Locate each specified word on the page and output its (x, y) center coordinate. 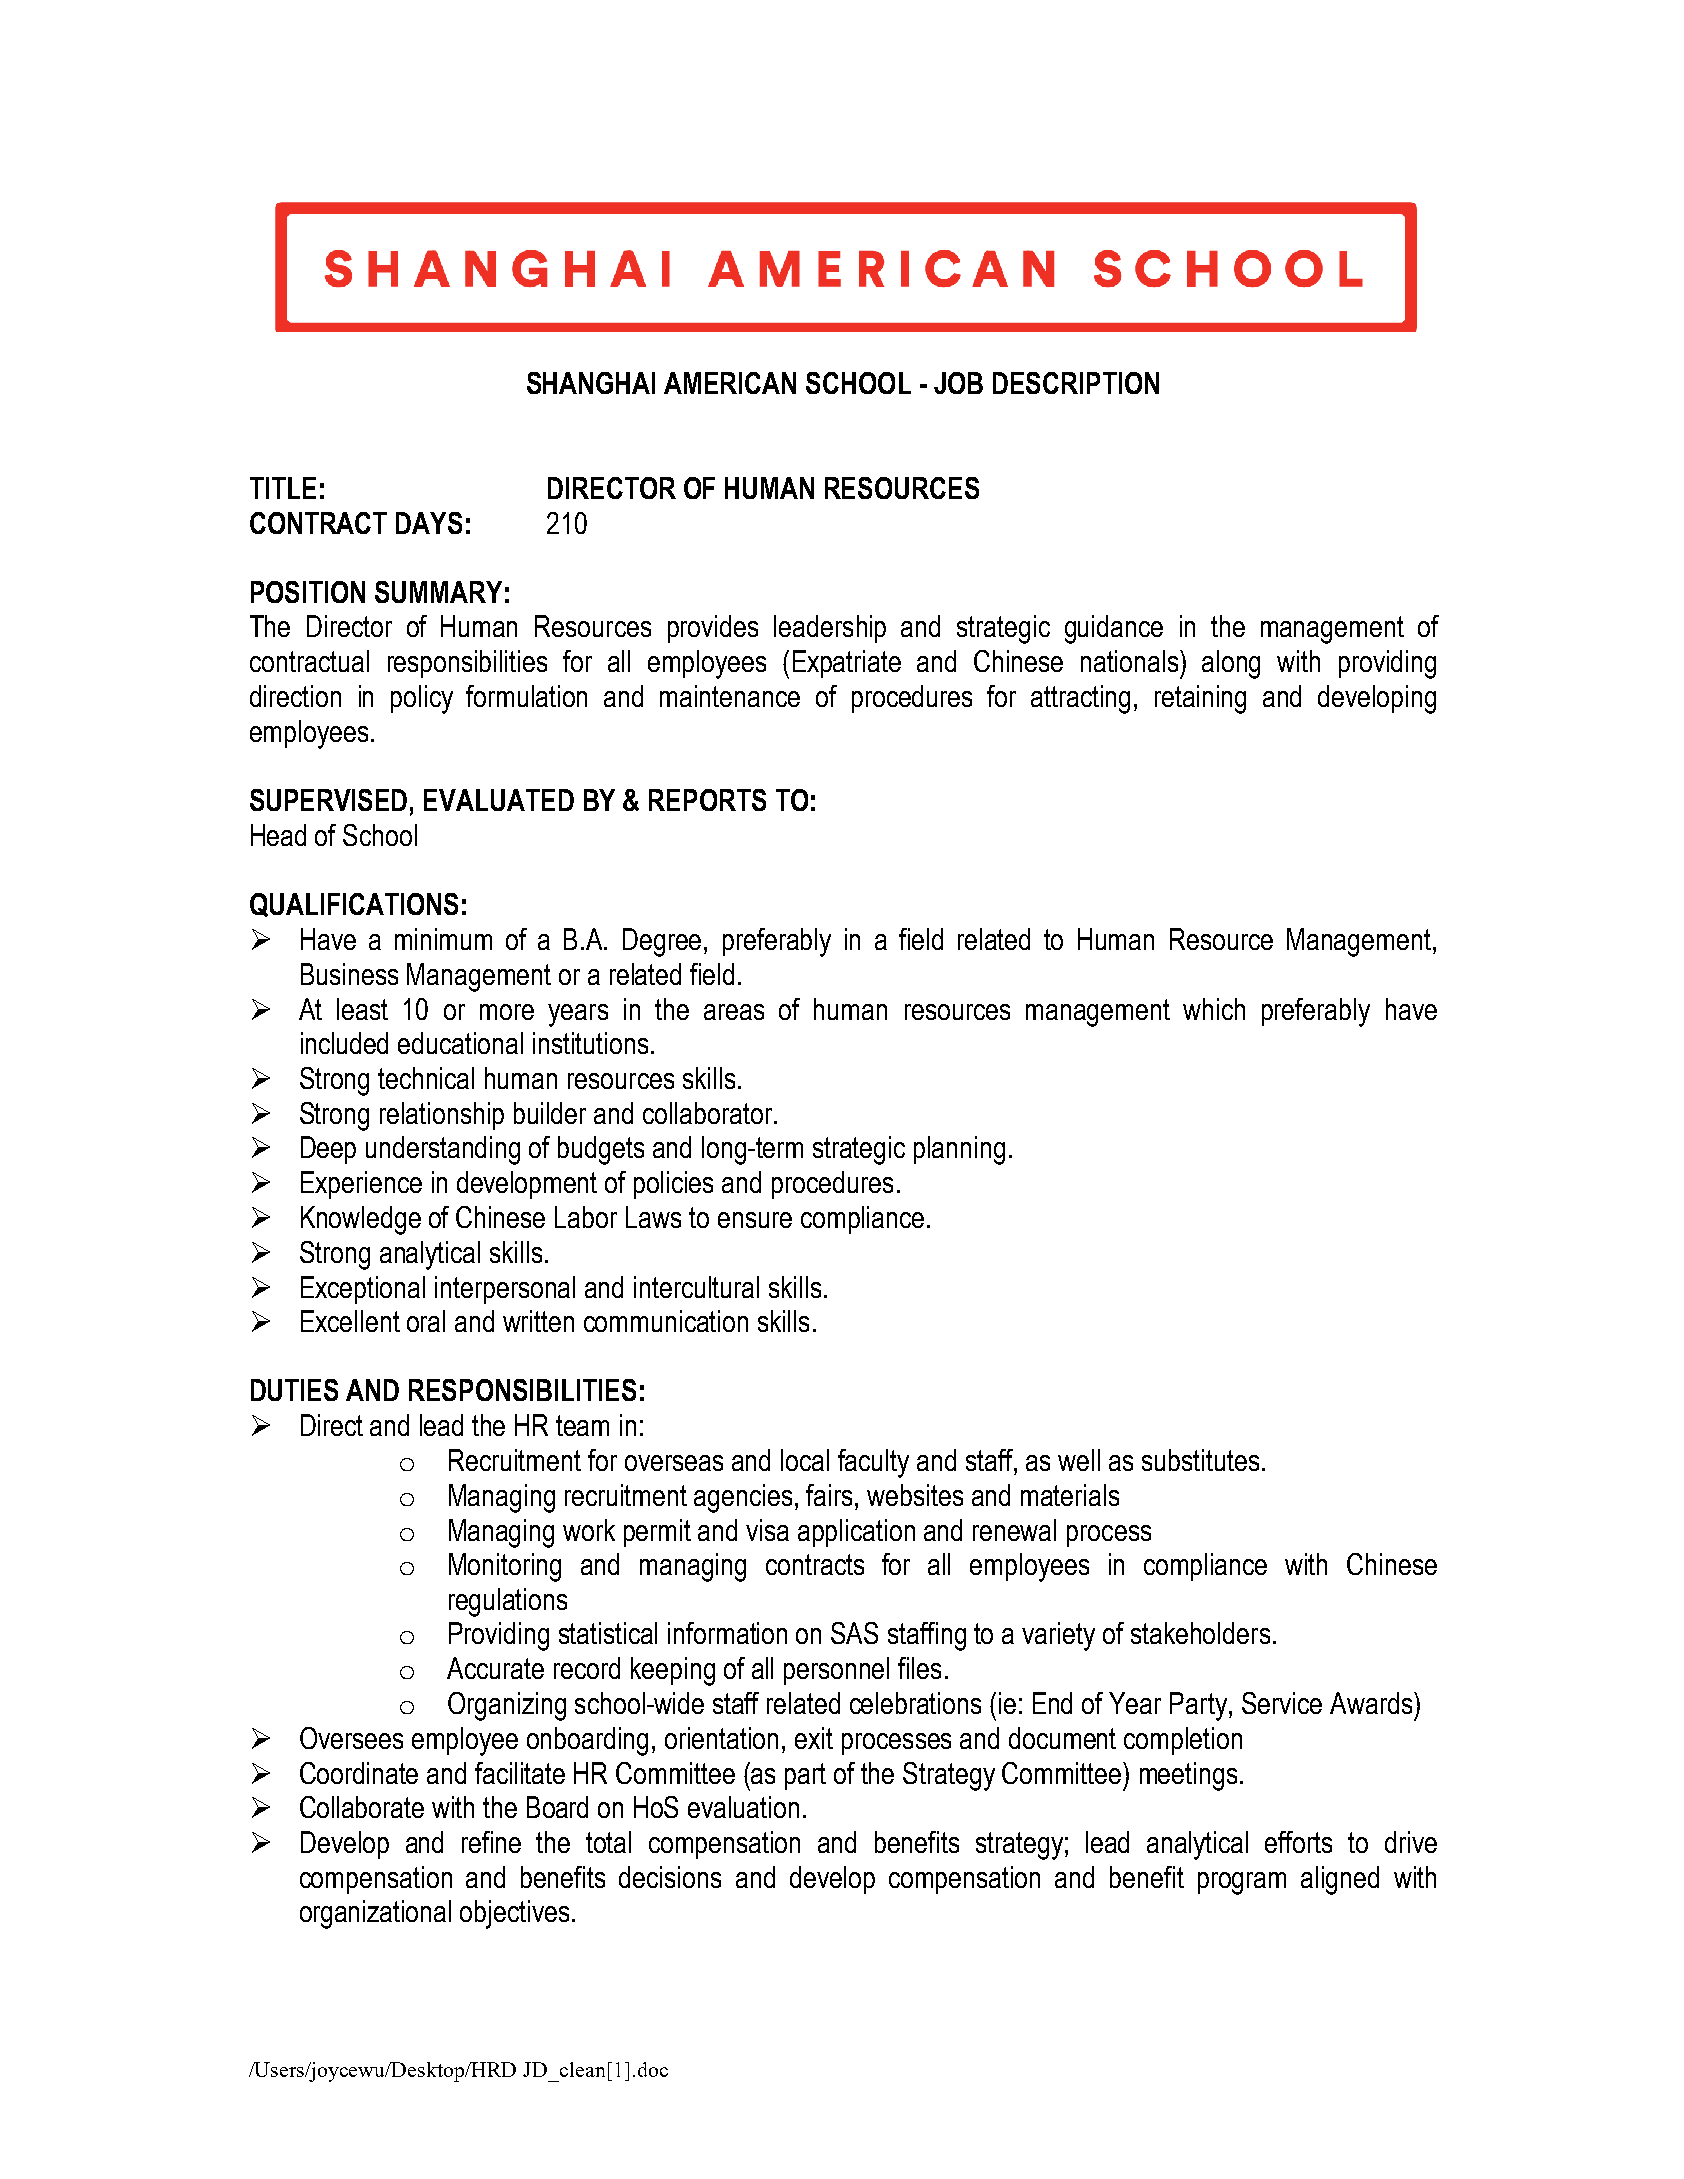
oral (426, 1321)
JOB (958, 383)
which (1214, 1009)
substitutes (1200, 1460)
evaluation (743, 1807)
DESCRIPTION (1076, 383)
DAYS (429, 523)
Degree (664, 942)
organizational (375, 1914)
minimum (443, 939)
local (805, 1460)
